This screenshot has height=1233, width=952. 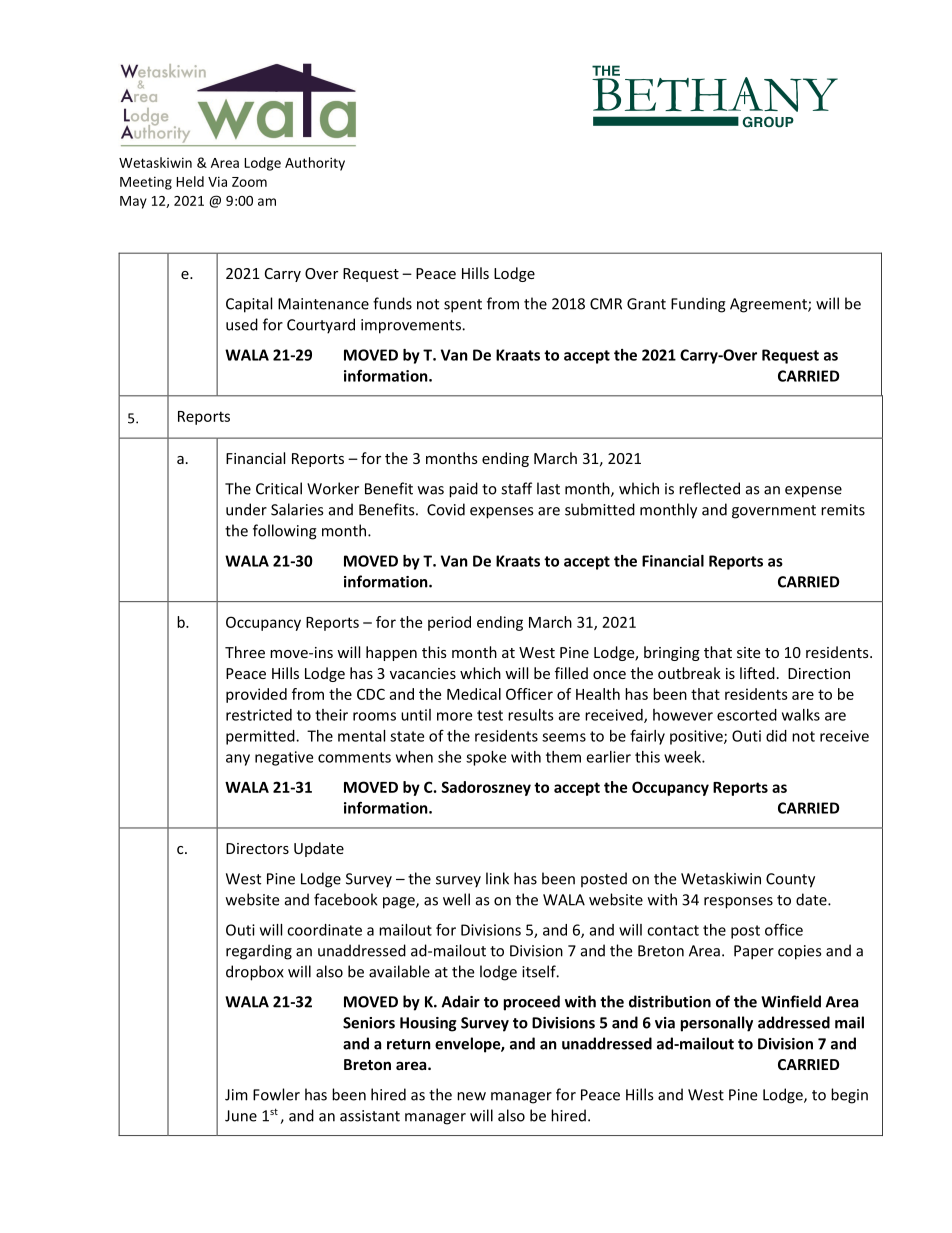 What do you see at coordinates (279, 488) in the screenshot?
I see `Critical` at bounding box center [279, 488].
